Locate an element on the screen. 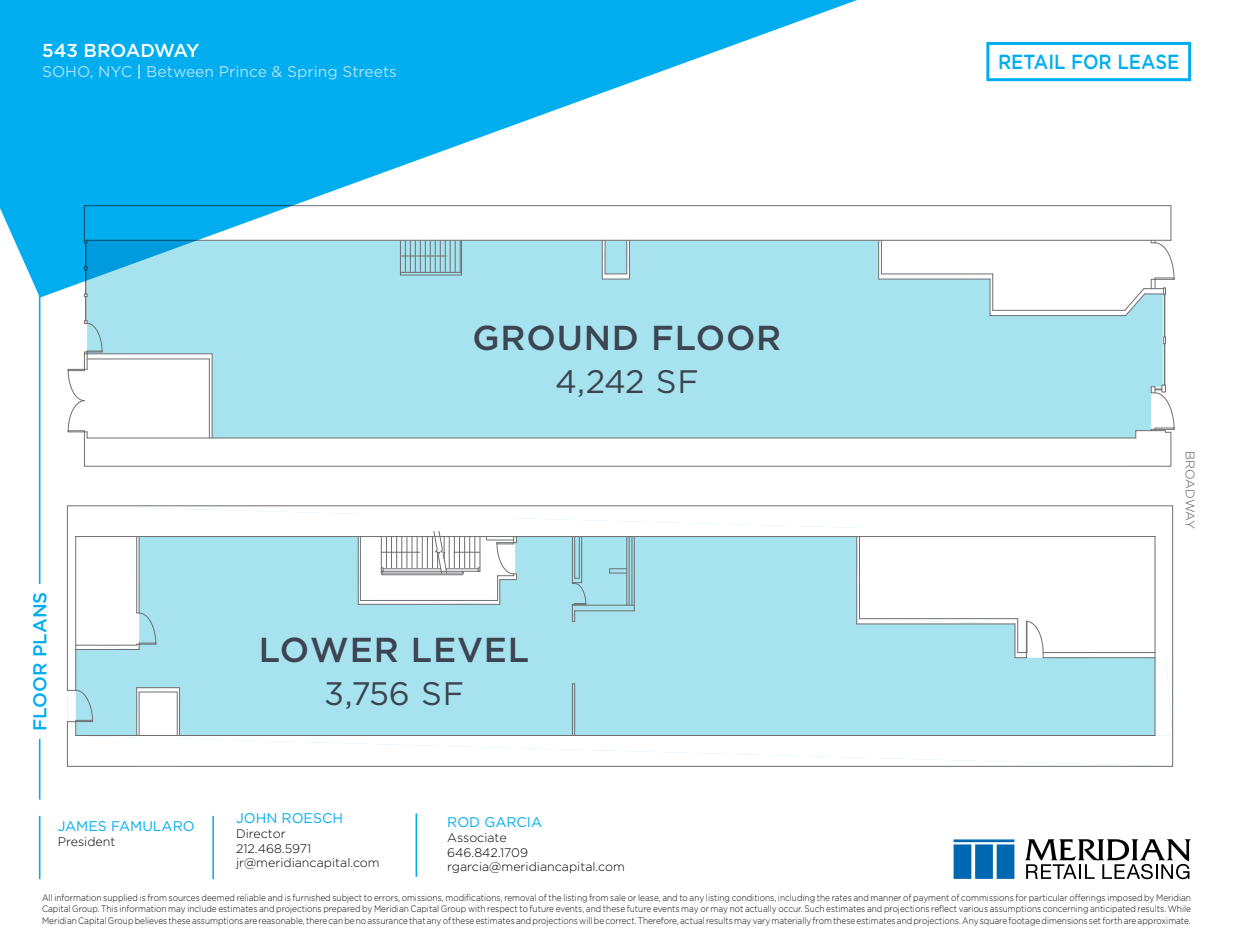 This screenshot has height=952, width=1233. ROD is located at coordinates (463, 822).
